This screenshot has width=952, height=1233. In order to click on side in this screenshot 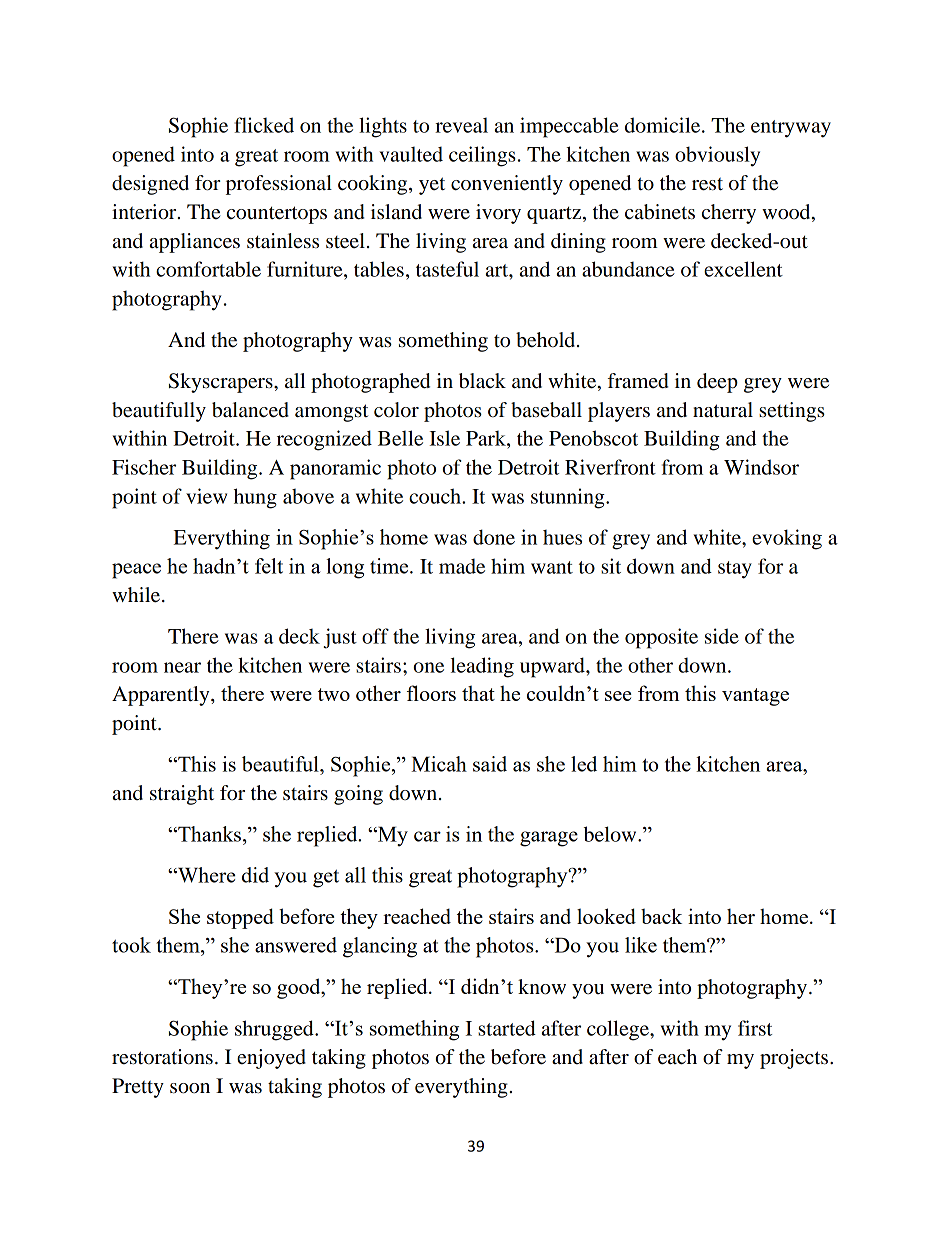, I will do `click(722, 636)`.
